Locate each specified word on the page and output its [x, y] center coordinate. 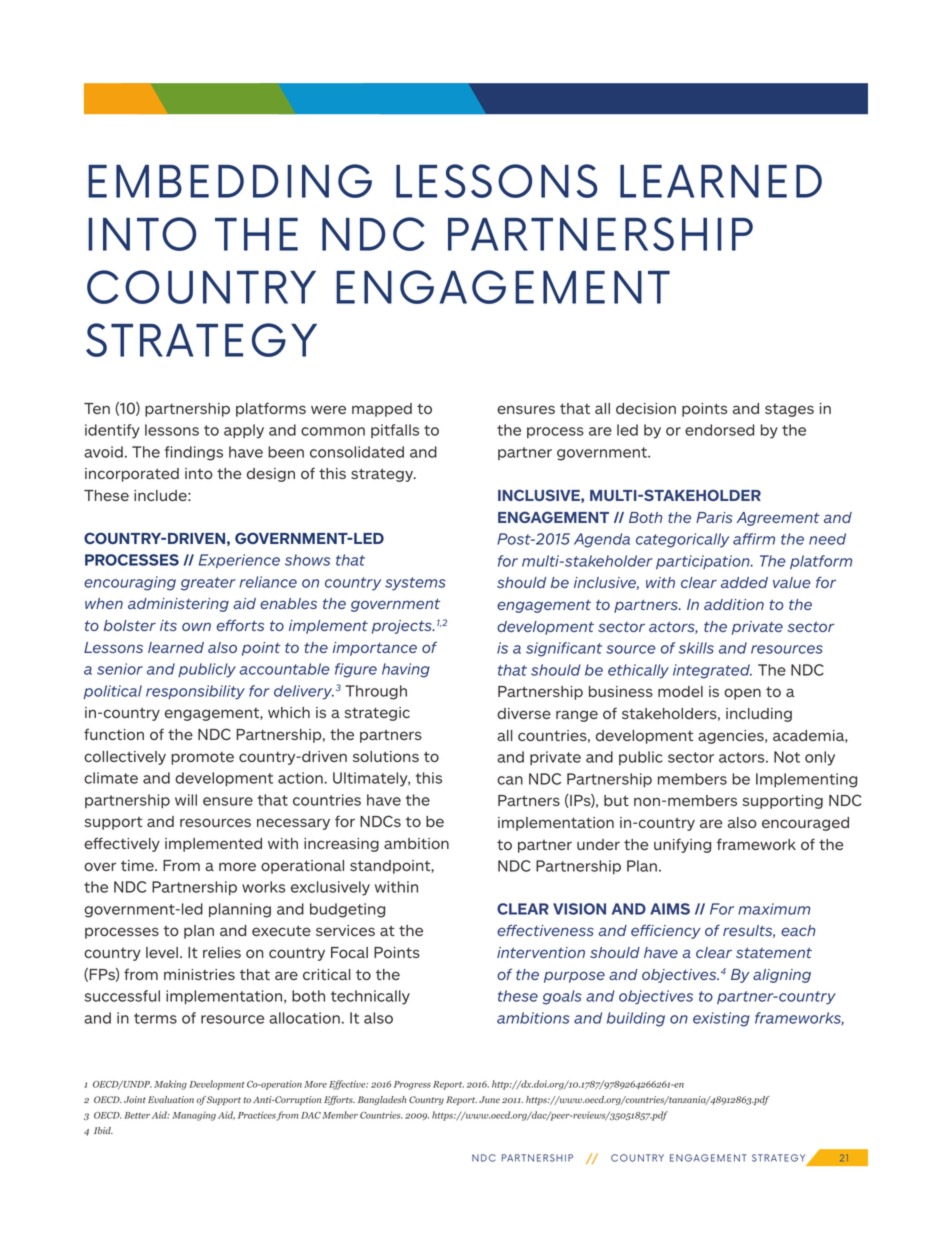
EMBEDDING [230, 181]
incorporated [132, 475]
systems [415, 584]
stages [789, 410]
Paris [714, 517]
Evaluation [171, 1099]
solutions [386, 756]
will [186, 800]
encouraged [805, 824]
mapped [382, 410]
